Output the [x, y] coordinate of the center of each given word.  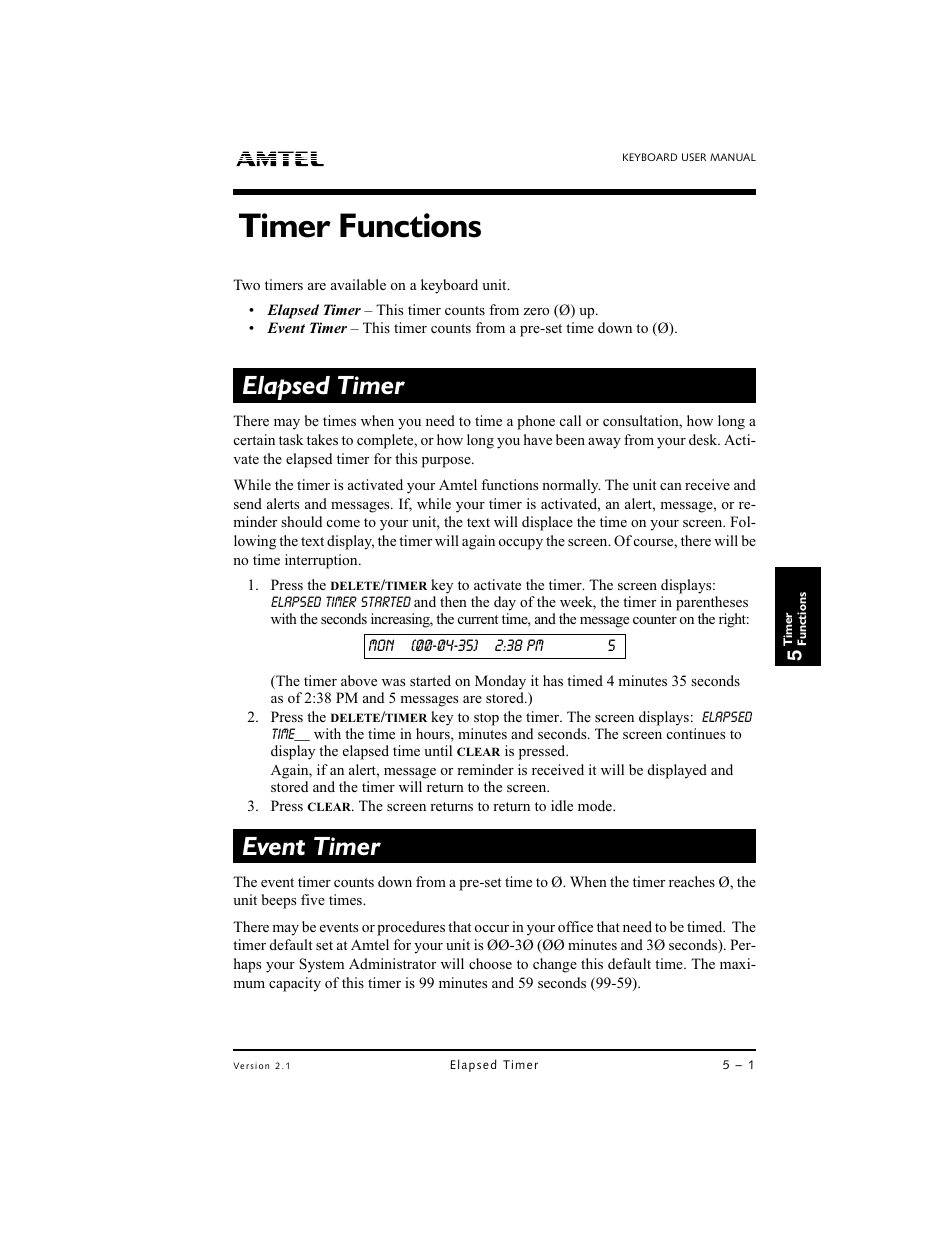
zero [536, 311]
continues [696, 733]
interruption [322, 561]
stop [486, 719]
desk [704, 439]
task [291, 439]
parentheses [712, 603]
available [358, 284]
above [359, 680]
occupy [521, 544]
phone [536, 422]
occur [492, 928]
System [322, 965]
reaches [692, 881]
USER [694, 157]
